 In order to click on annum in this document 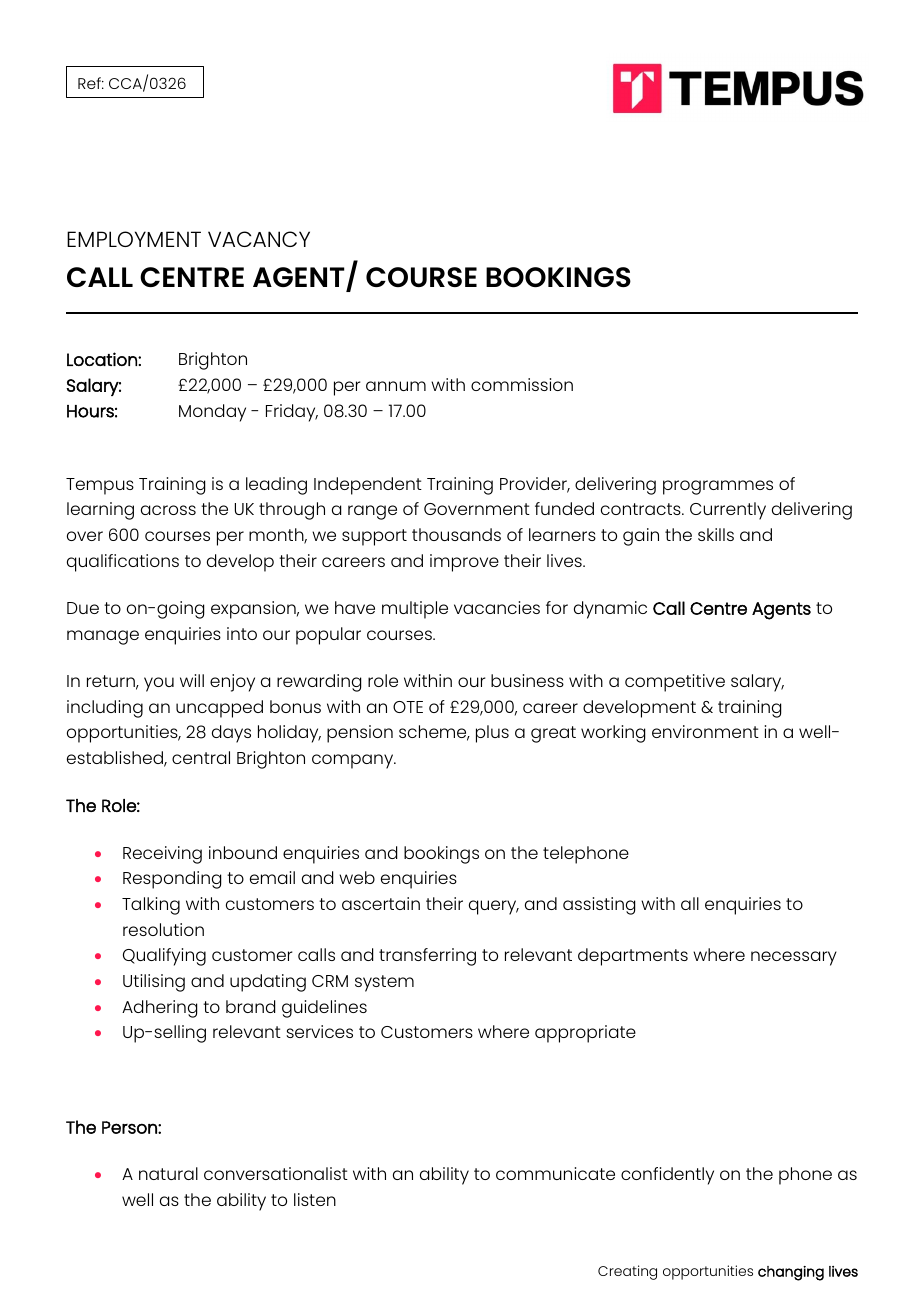, I will do `click(396, 386)`.
